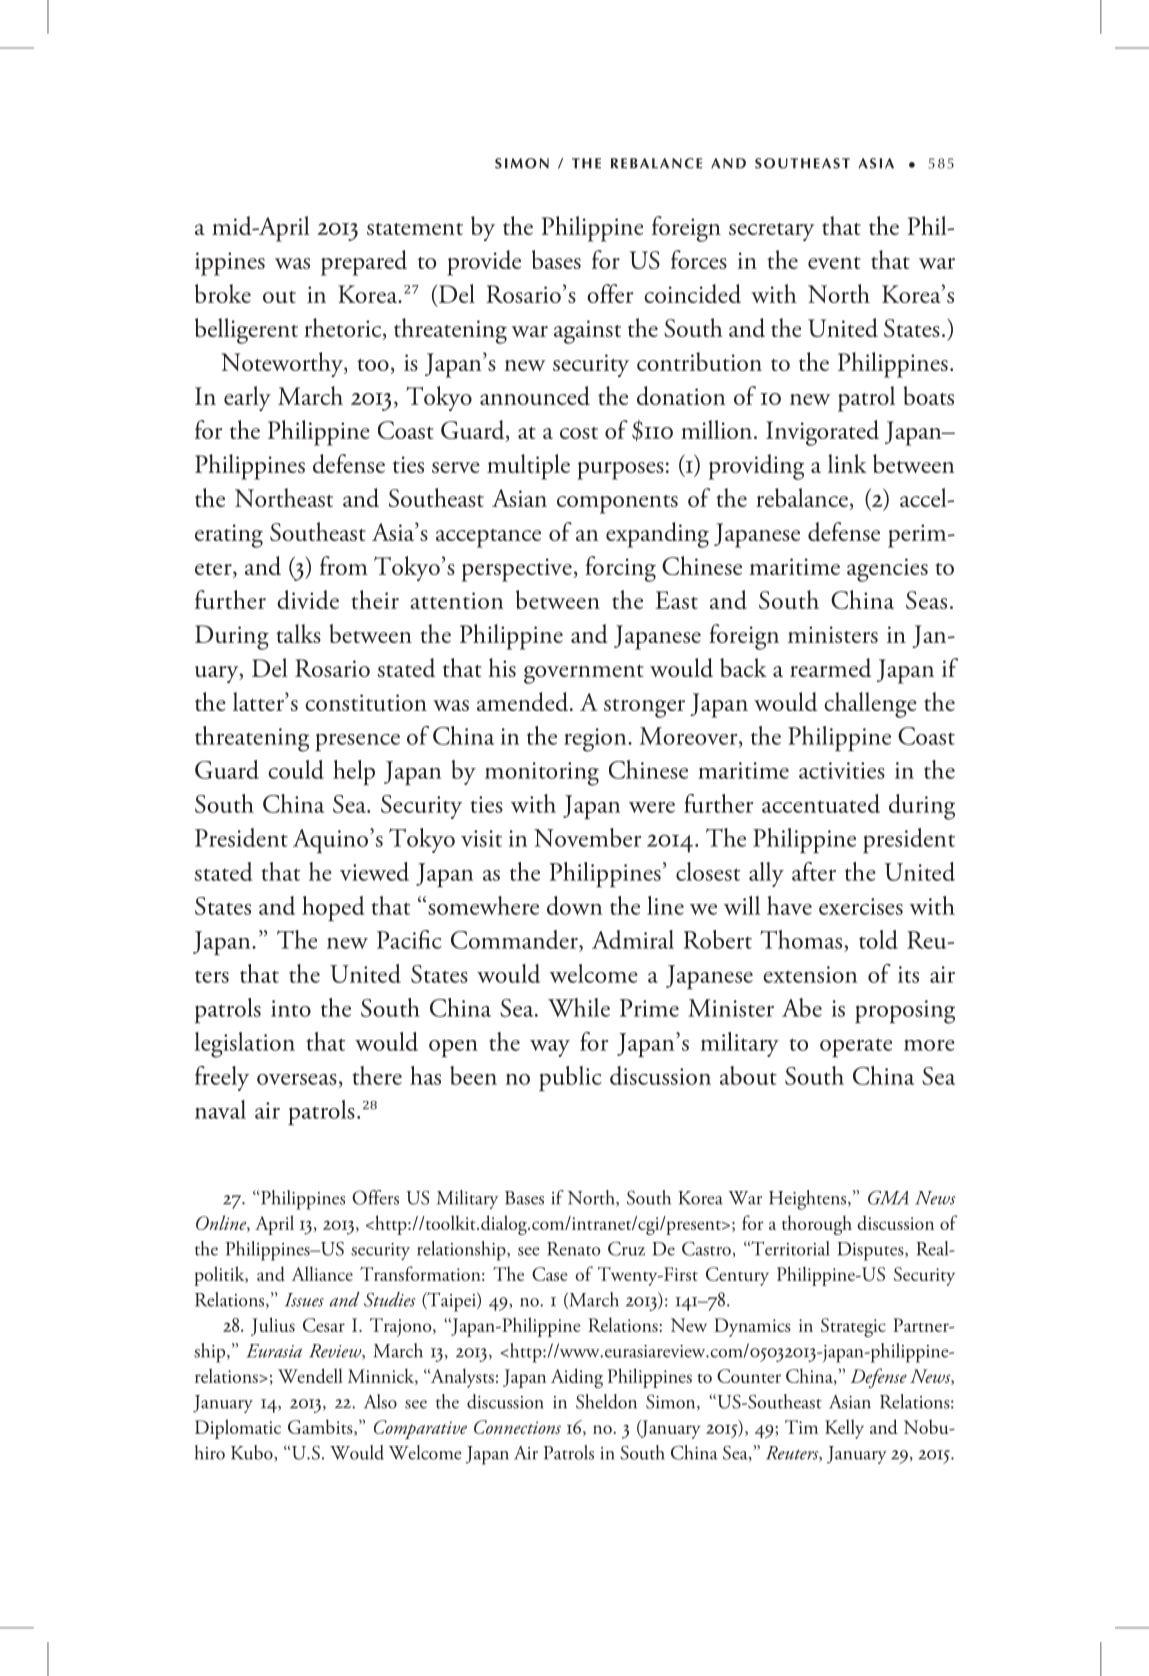 This page has width=1149, height=1676. I want to click on While, so click(579, 1007).
